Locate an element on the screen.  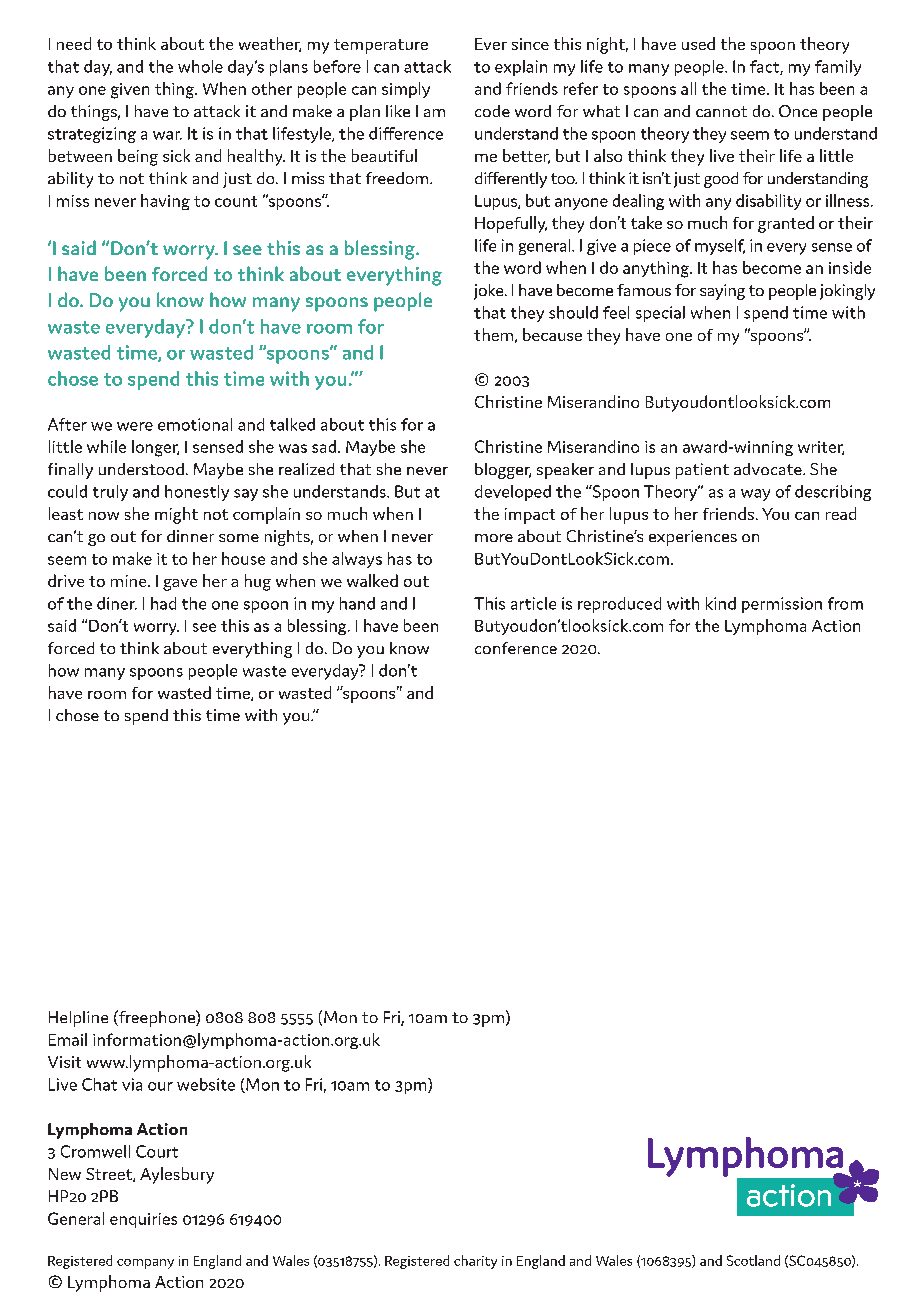
cannot is located at coordinates (721, 111).
